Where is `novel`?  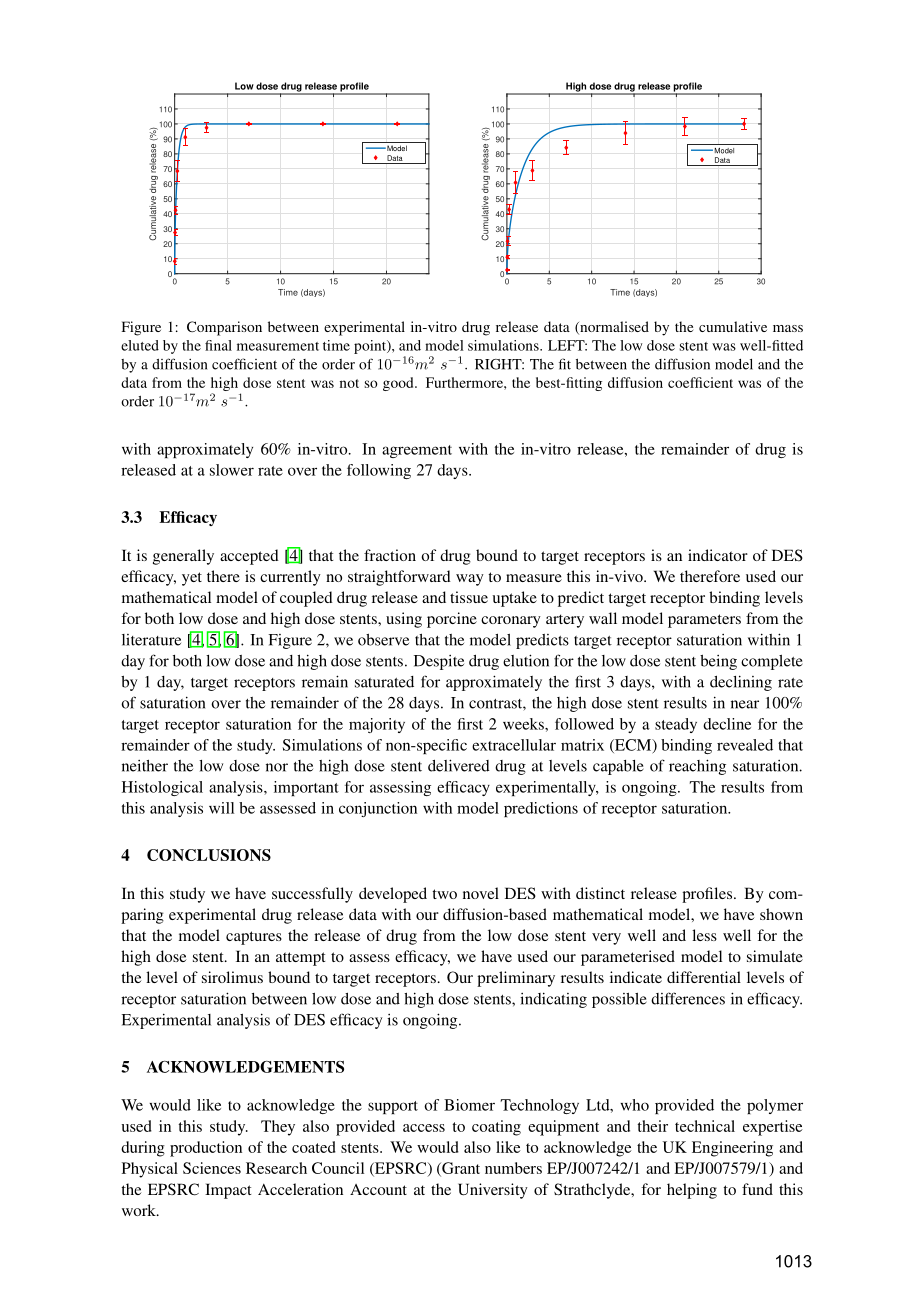 novel is located at coordinates (481, 893).
